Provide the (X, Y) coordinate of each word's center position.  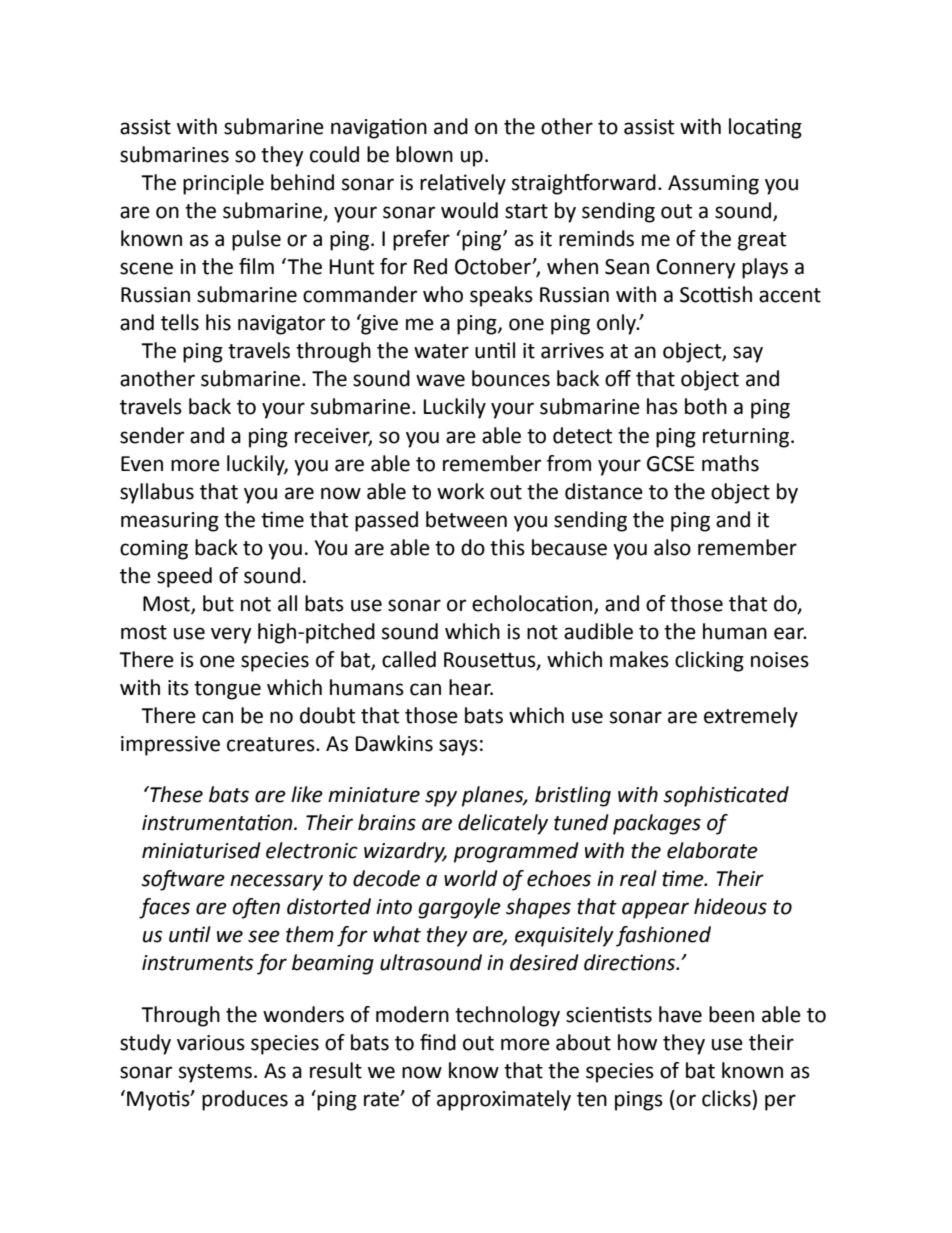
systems (215, 1073)
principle (223, 184)
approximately (504, 1100)
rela (438, 182)
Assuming (713, 185)
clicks (727, 1098)
